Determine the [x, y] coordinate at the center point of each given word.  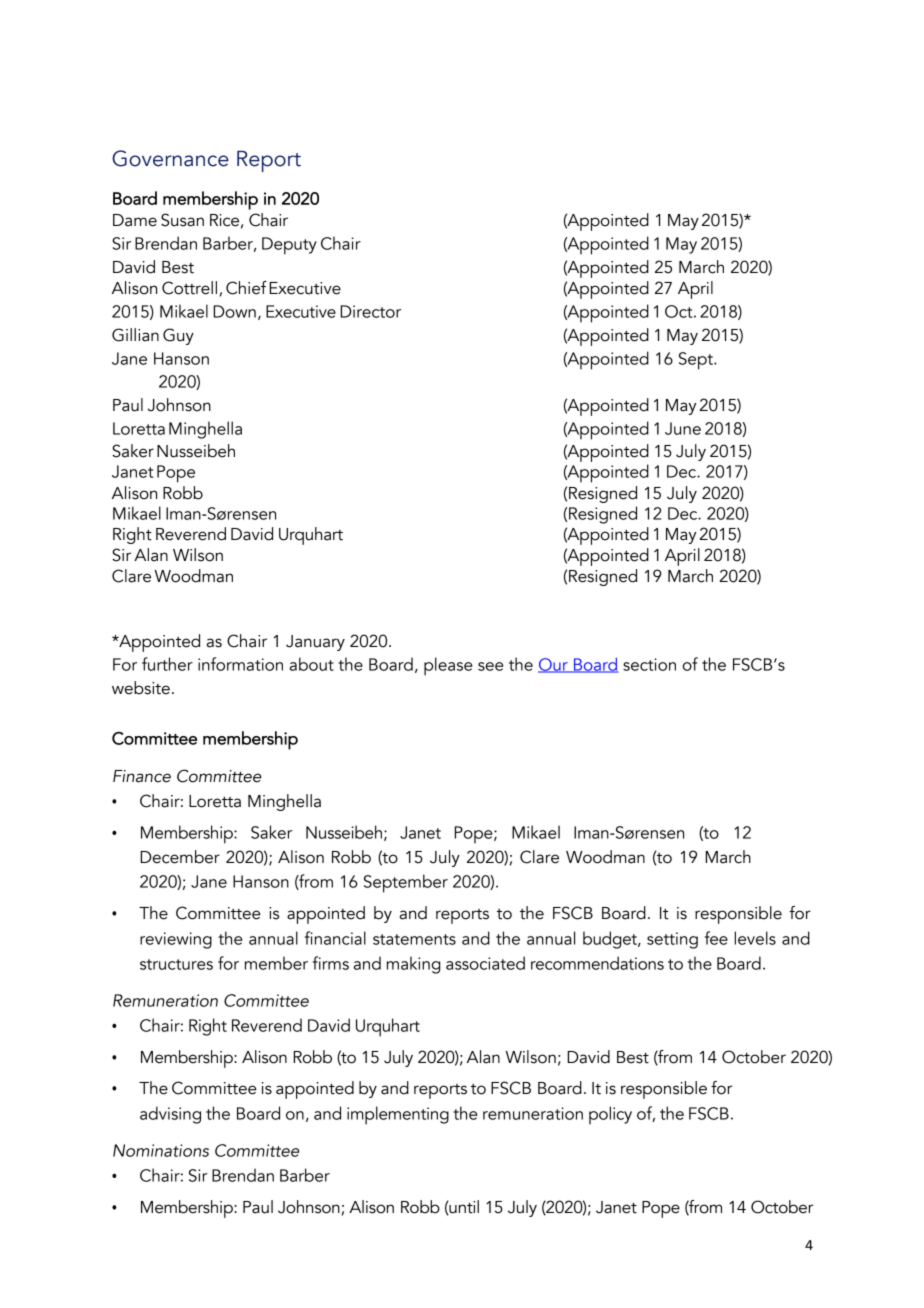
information [240, 664]
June [683, 428]
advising [170, 1115]
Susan [182, 220]
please [448, 666]
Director [370, 311]
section [649, 664]
